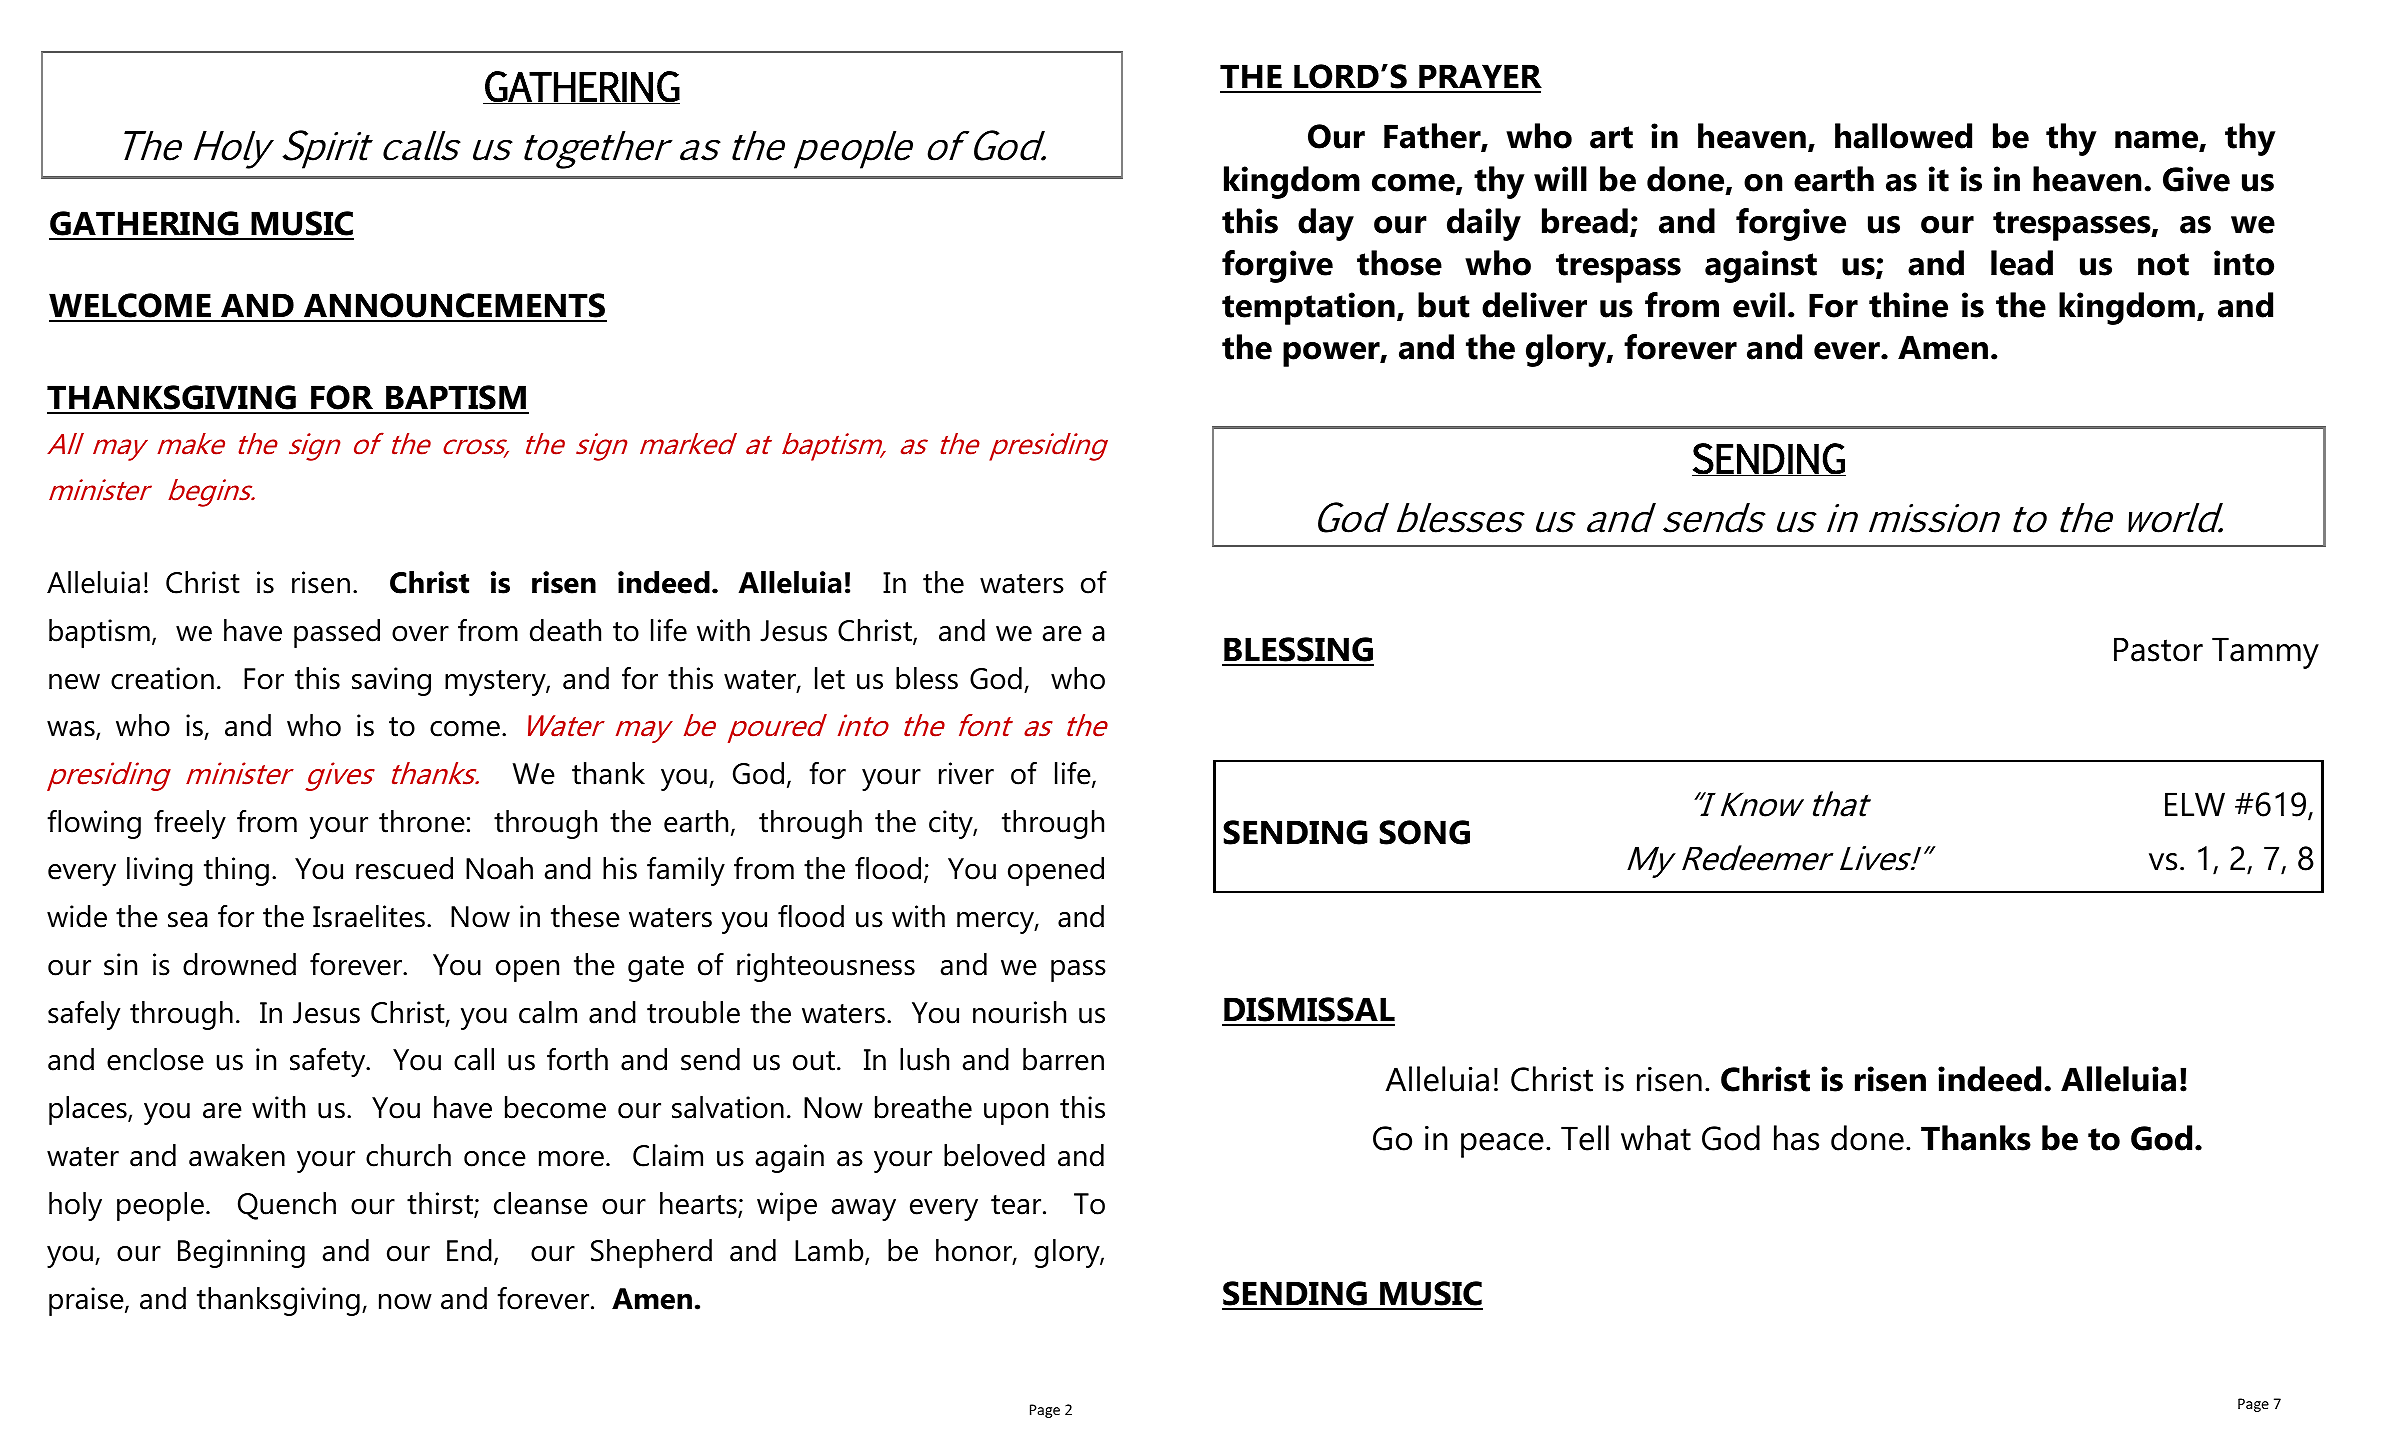 The width and height of the page is (2382, 1446). Describe the element at coordinates (975, 1251) in the page. I see `honor` at that location.
